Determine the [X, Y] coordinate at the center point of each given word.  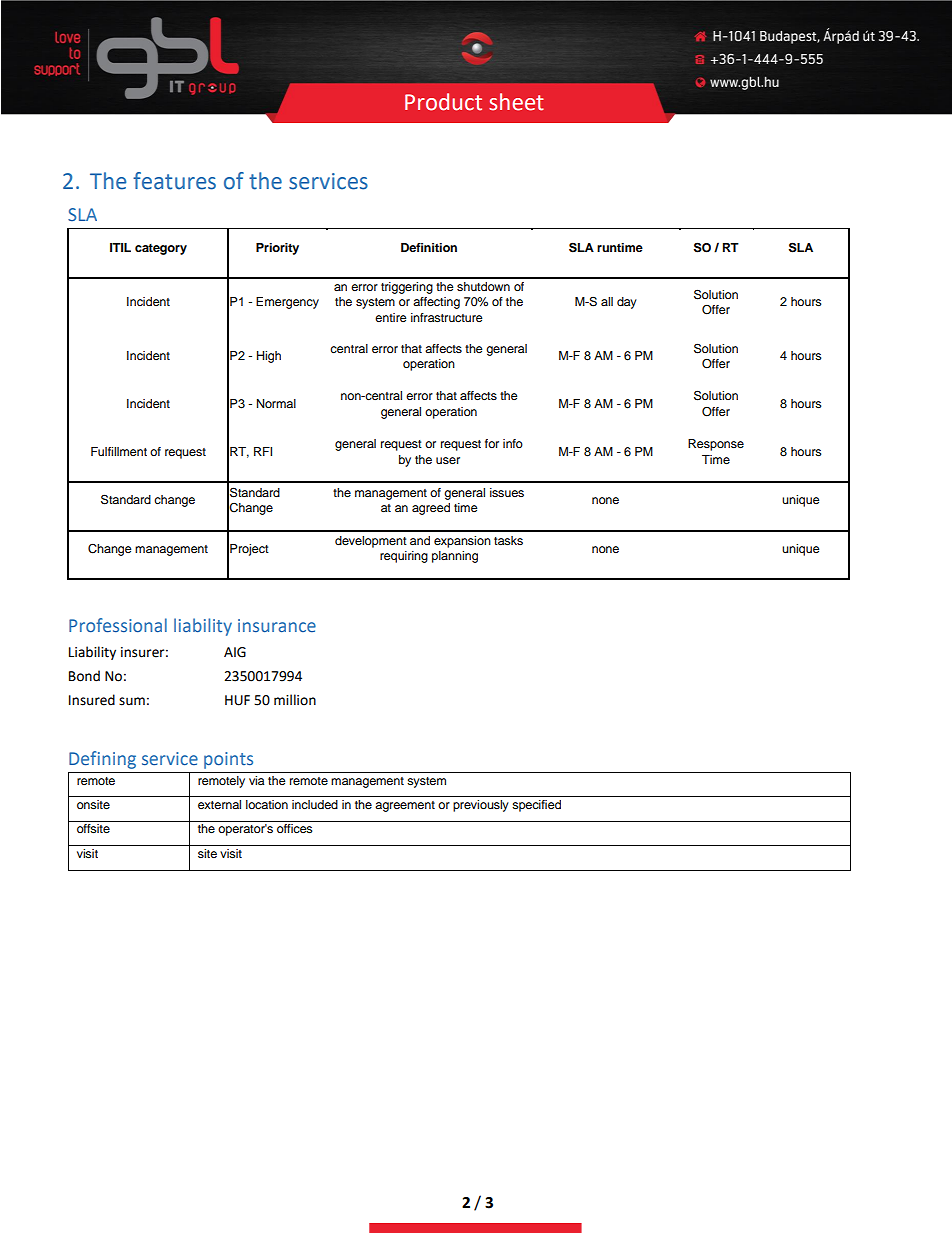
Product [443, 102]
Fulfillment [119, 451]
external [219, 804]
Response [716, 445]
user [448, 460]
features [174, 181]
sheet [516, 102]
